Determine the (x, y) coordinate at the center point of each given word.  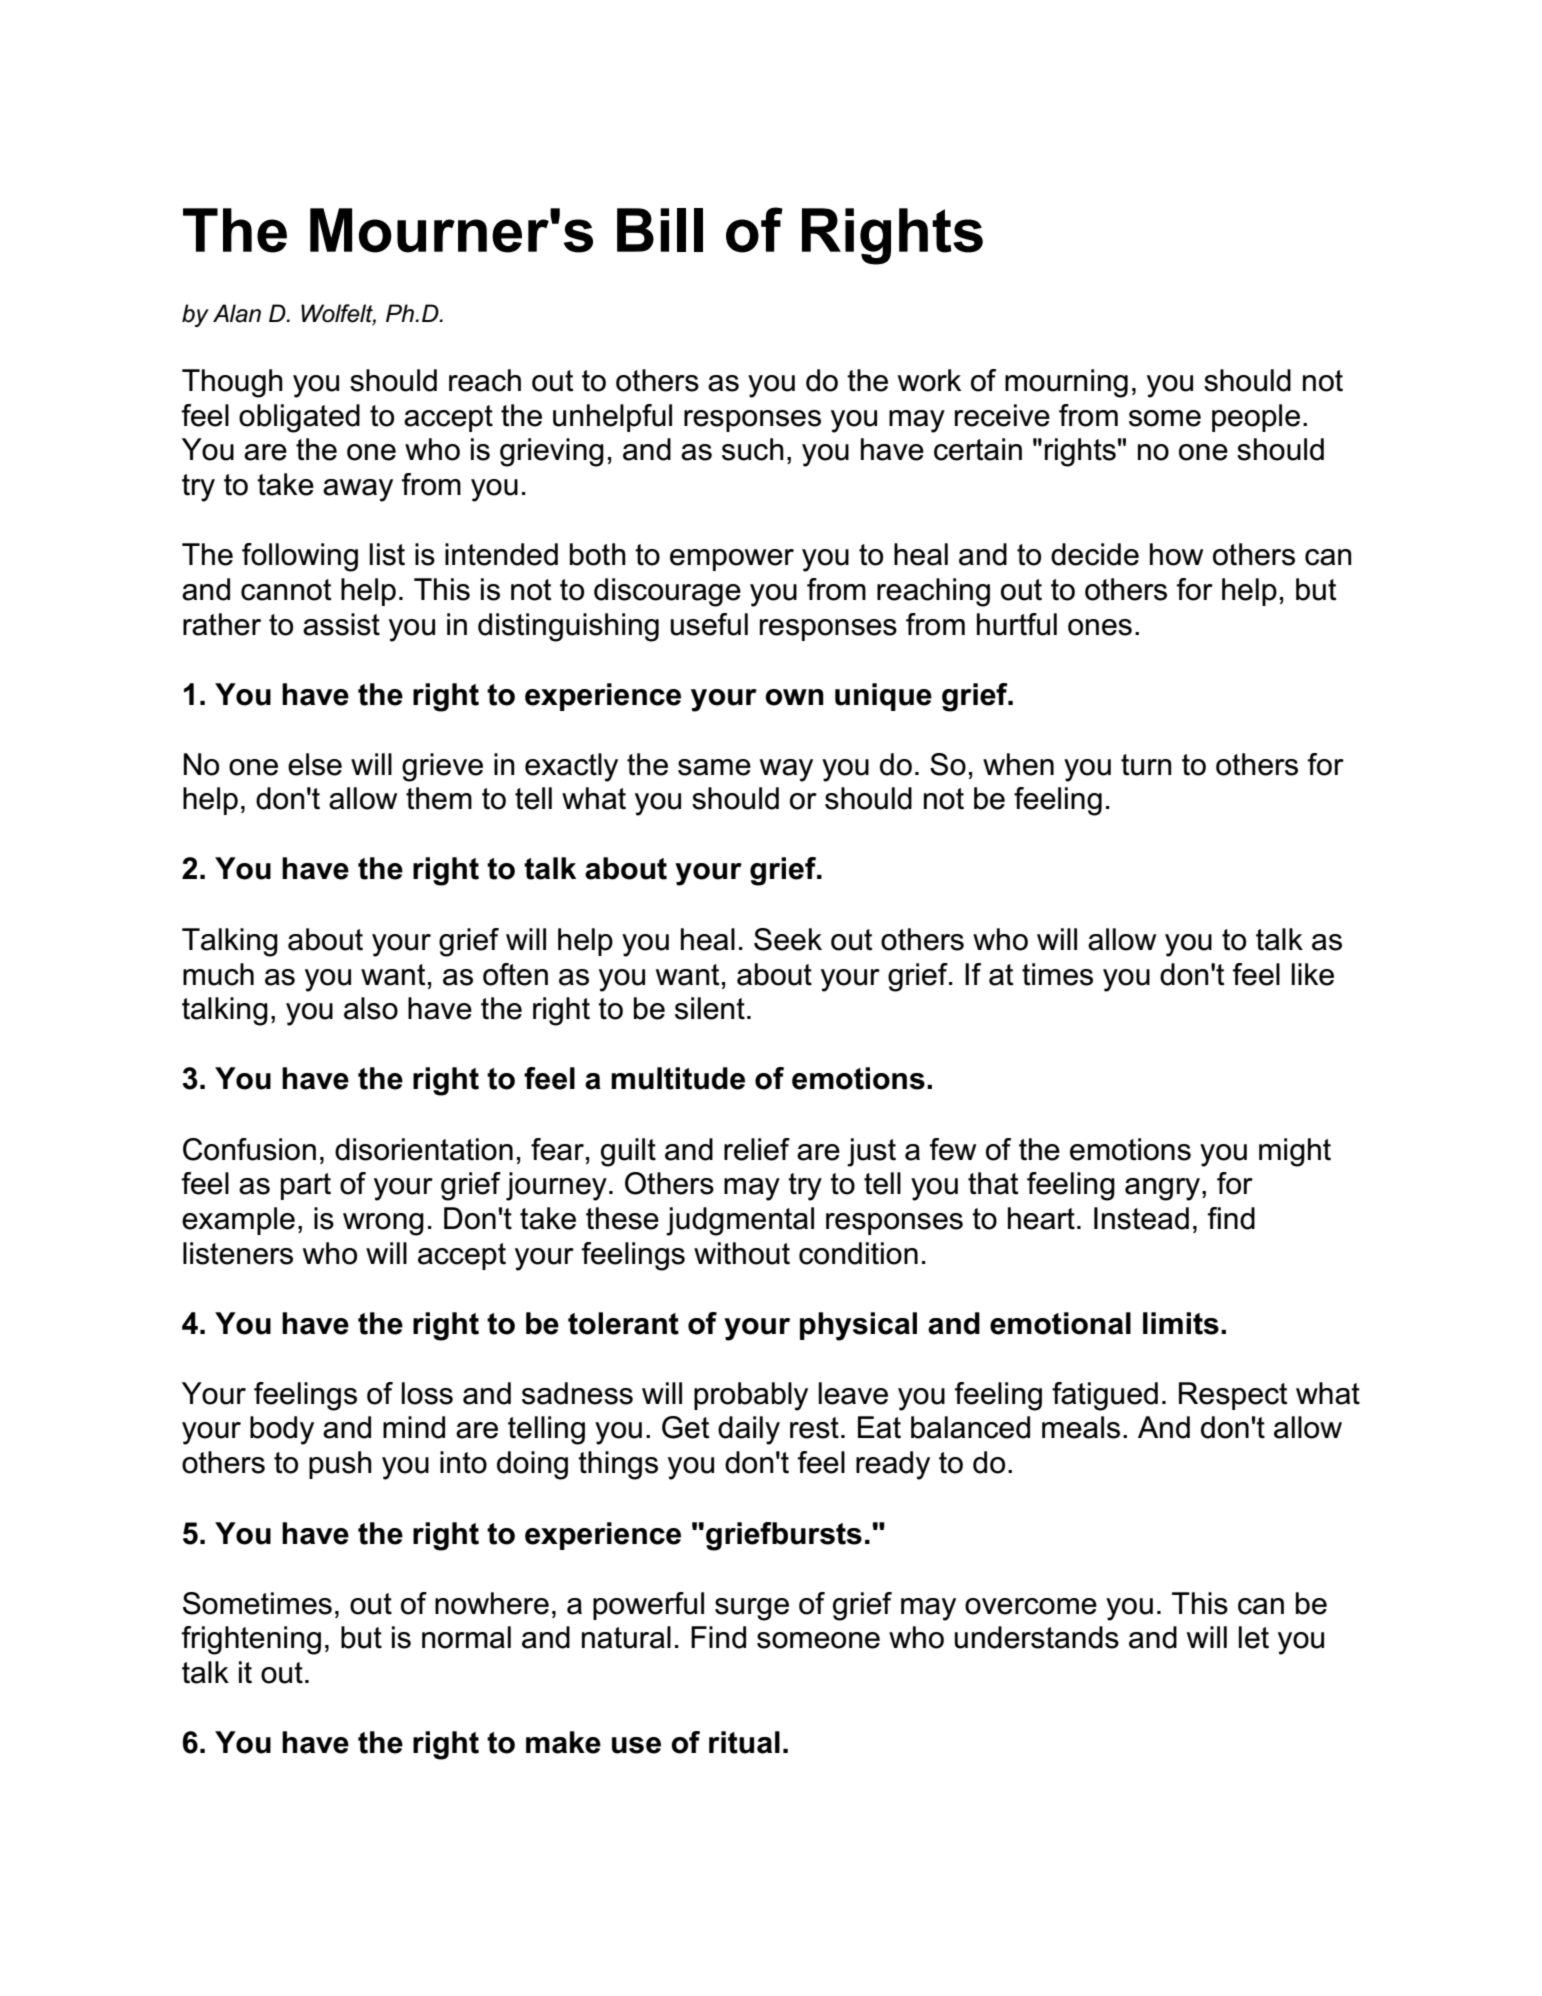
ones (1100, 627)
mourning (1066, 383)
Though (232, 383)
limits (1181, 1323)
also (371, 1008)
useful (709, 624)
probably (751, 1396)
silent (710, 1008)
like (1313, 974)
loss (427, 1393)
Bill (660, 230)
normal (466, 1637)
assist (341, 624)
